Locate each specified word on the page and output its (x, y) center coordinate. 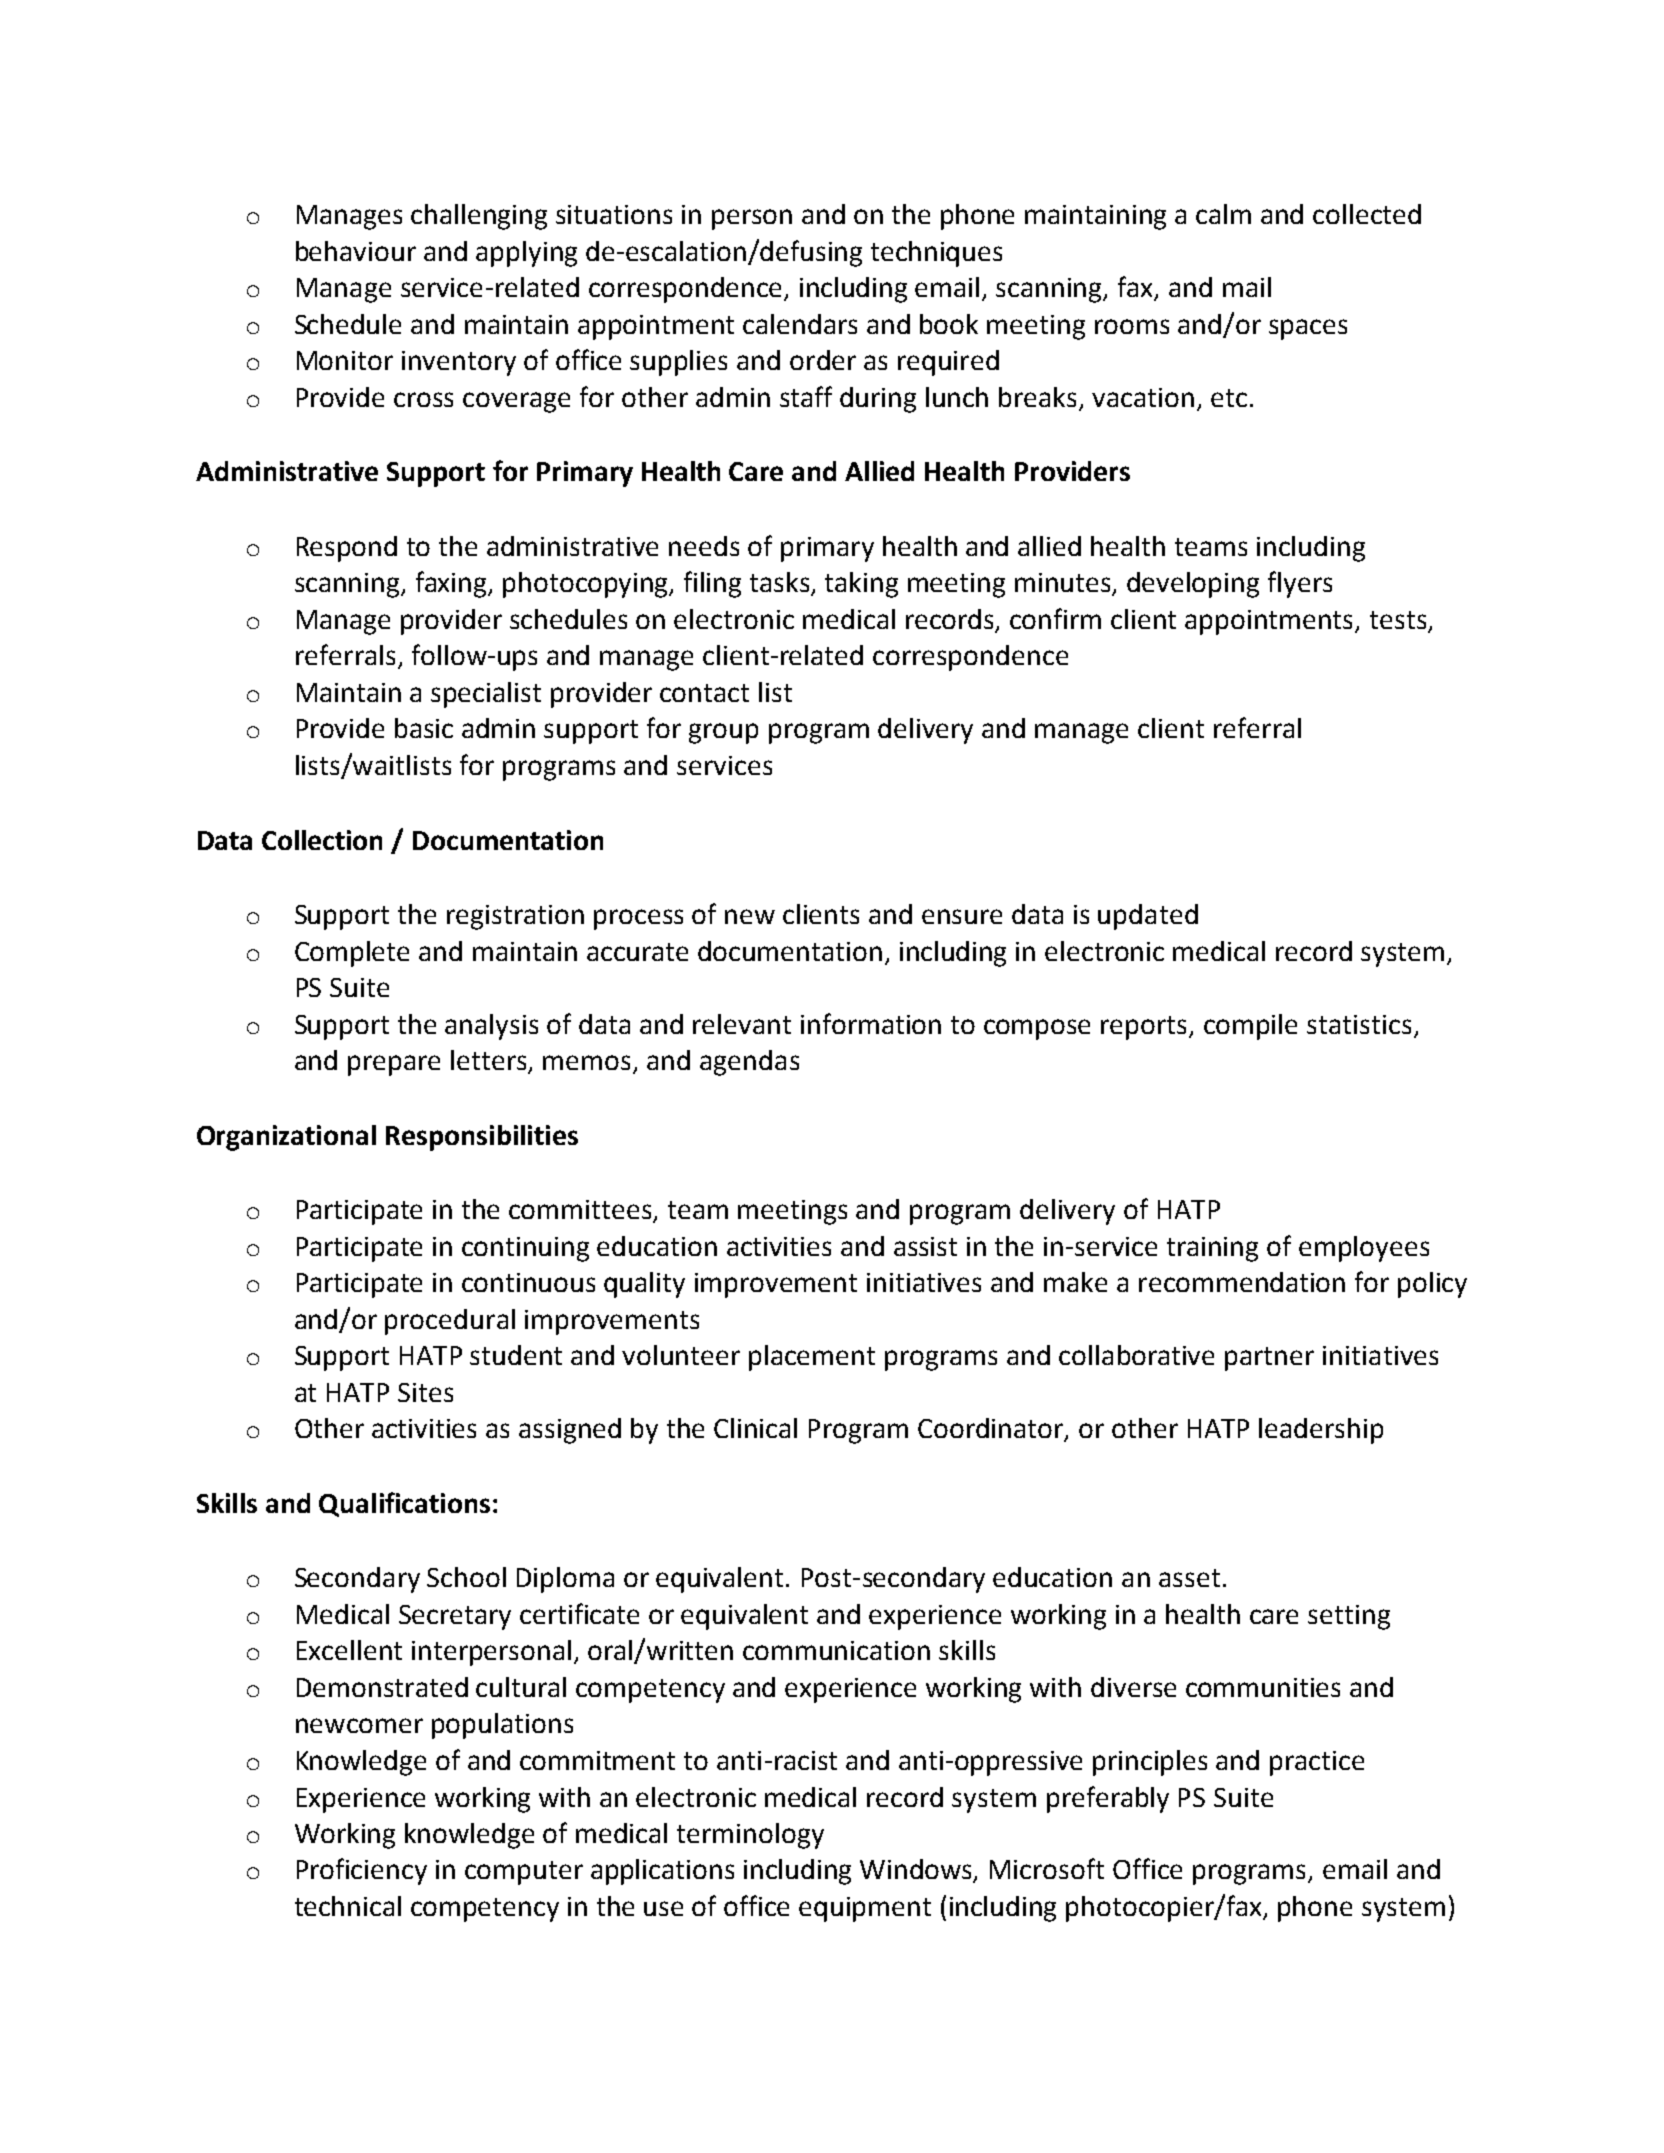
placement (812, 1358)
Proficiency (362, 1871)
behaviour (356, 251)
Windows (917, 1870)
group (723, 733)
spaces (1308, 329)
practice (1317, 1763)
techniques (936, 254)
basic (424, 728)
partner (1269, 1359)
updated (1148, 917)
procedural (450, 1322)
